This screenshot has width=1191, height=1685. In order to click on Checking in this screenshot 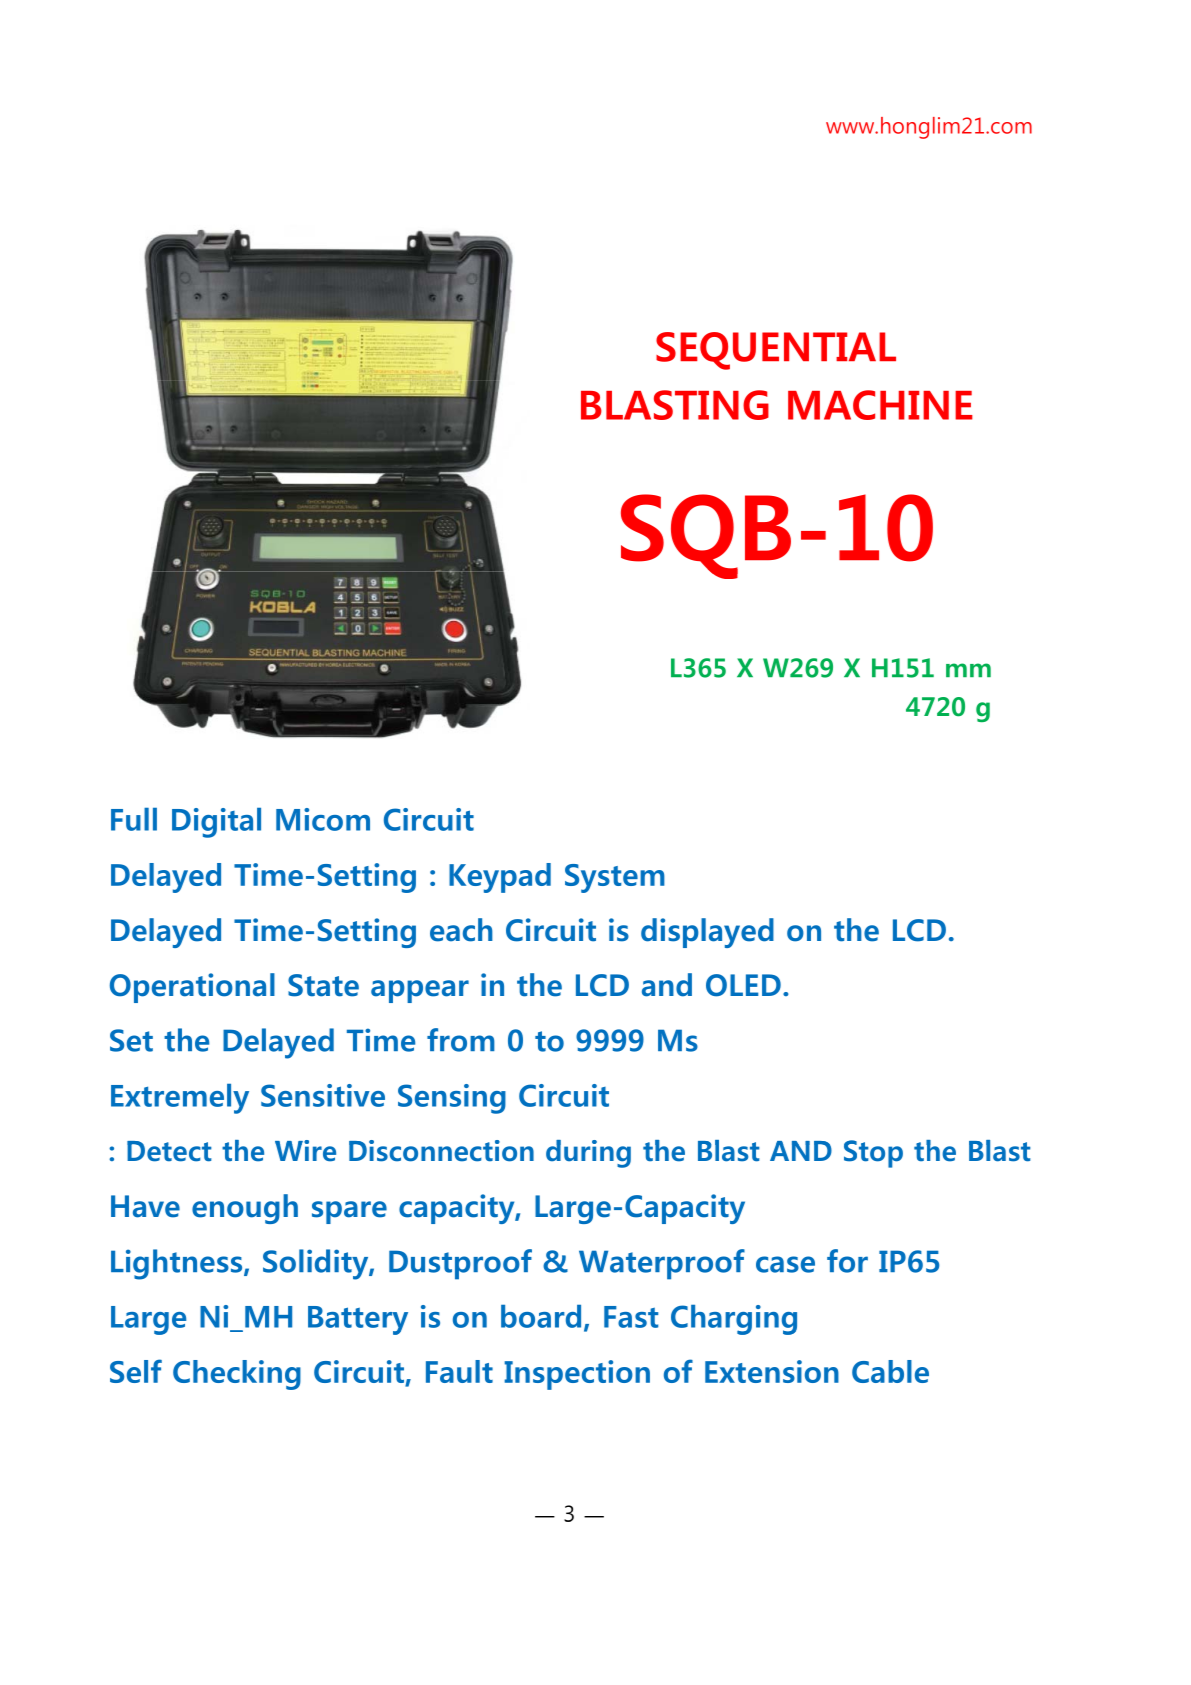, I will do `click(237, 1375)`.
